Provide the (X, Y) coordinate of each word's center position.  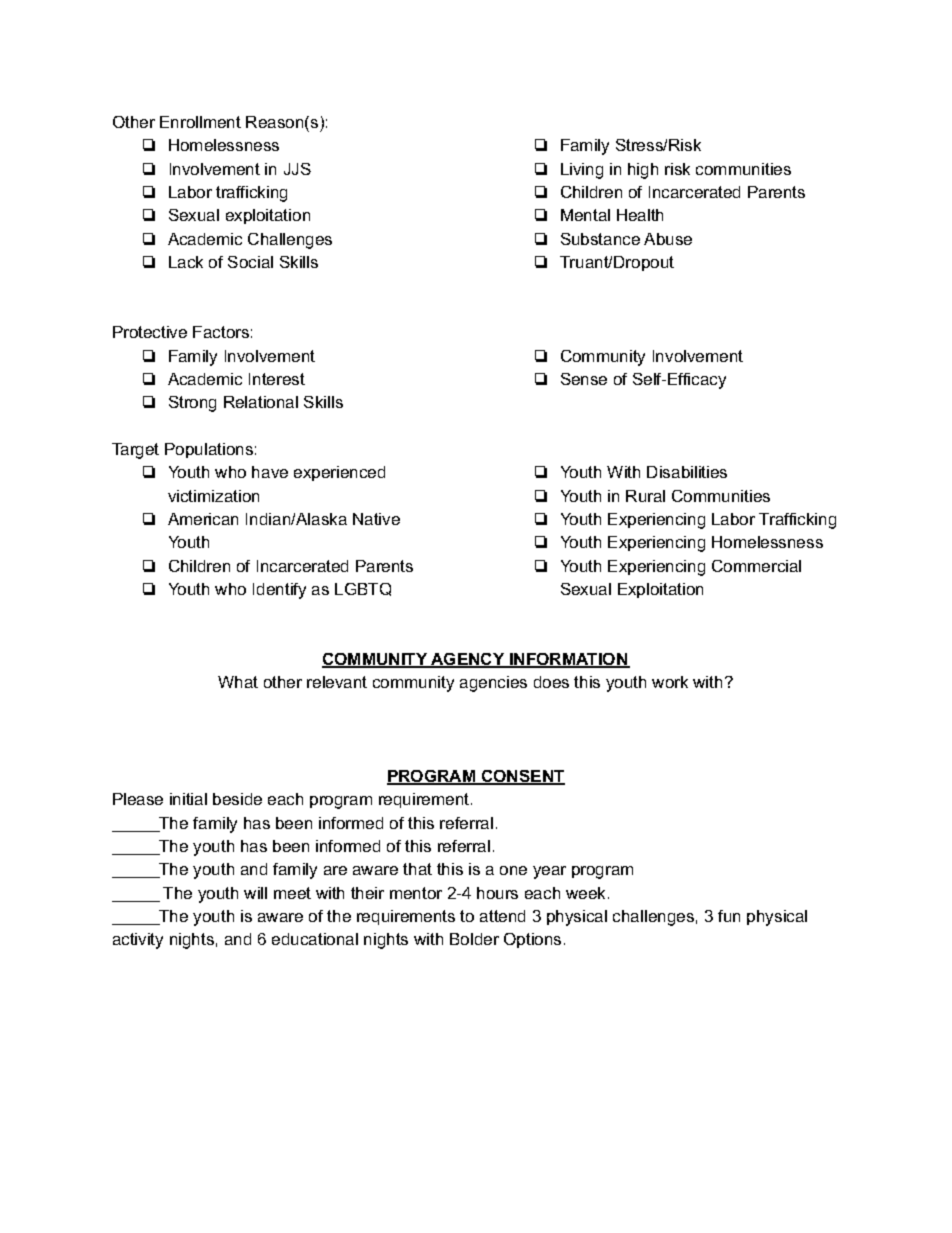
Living (582, 171)
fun (729, 916)
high (643, 171)
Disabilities (687, 472)
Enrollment (200, 122)
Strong (192, 404)
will (255, 893)
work (670, 682)
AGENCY (468, 660)
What (238, 682)
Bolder (474, 939)
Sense (584, 379)
